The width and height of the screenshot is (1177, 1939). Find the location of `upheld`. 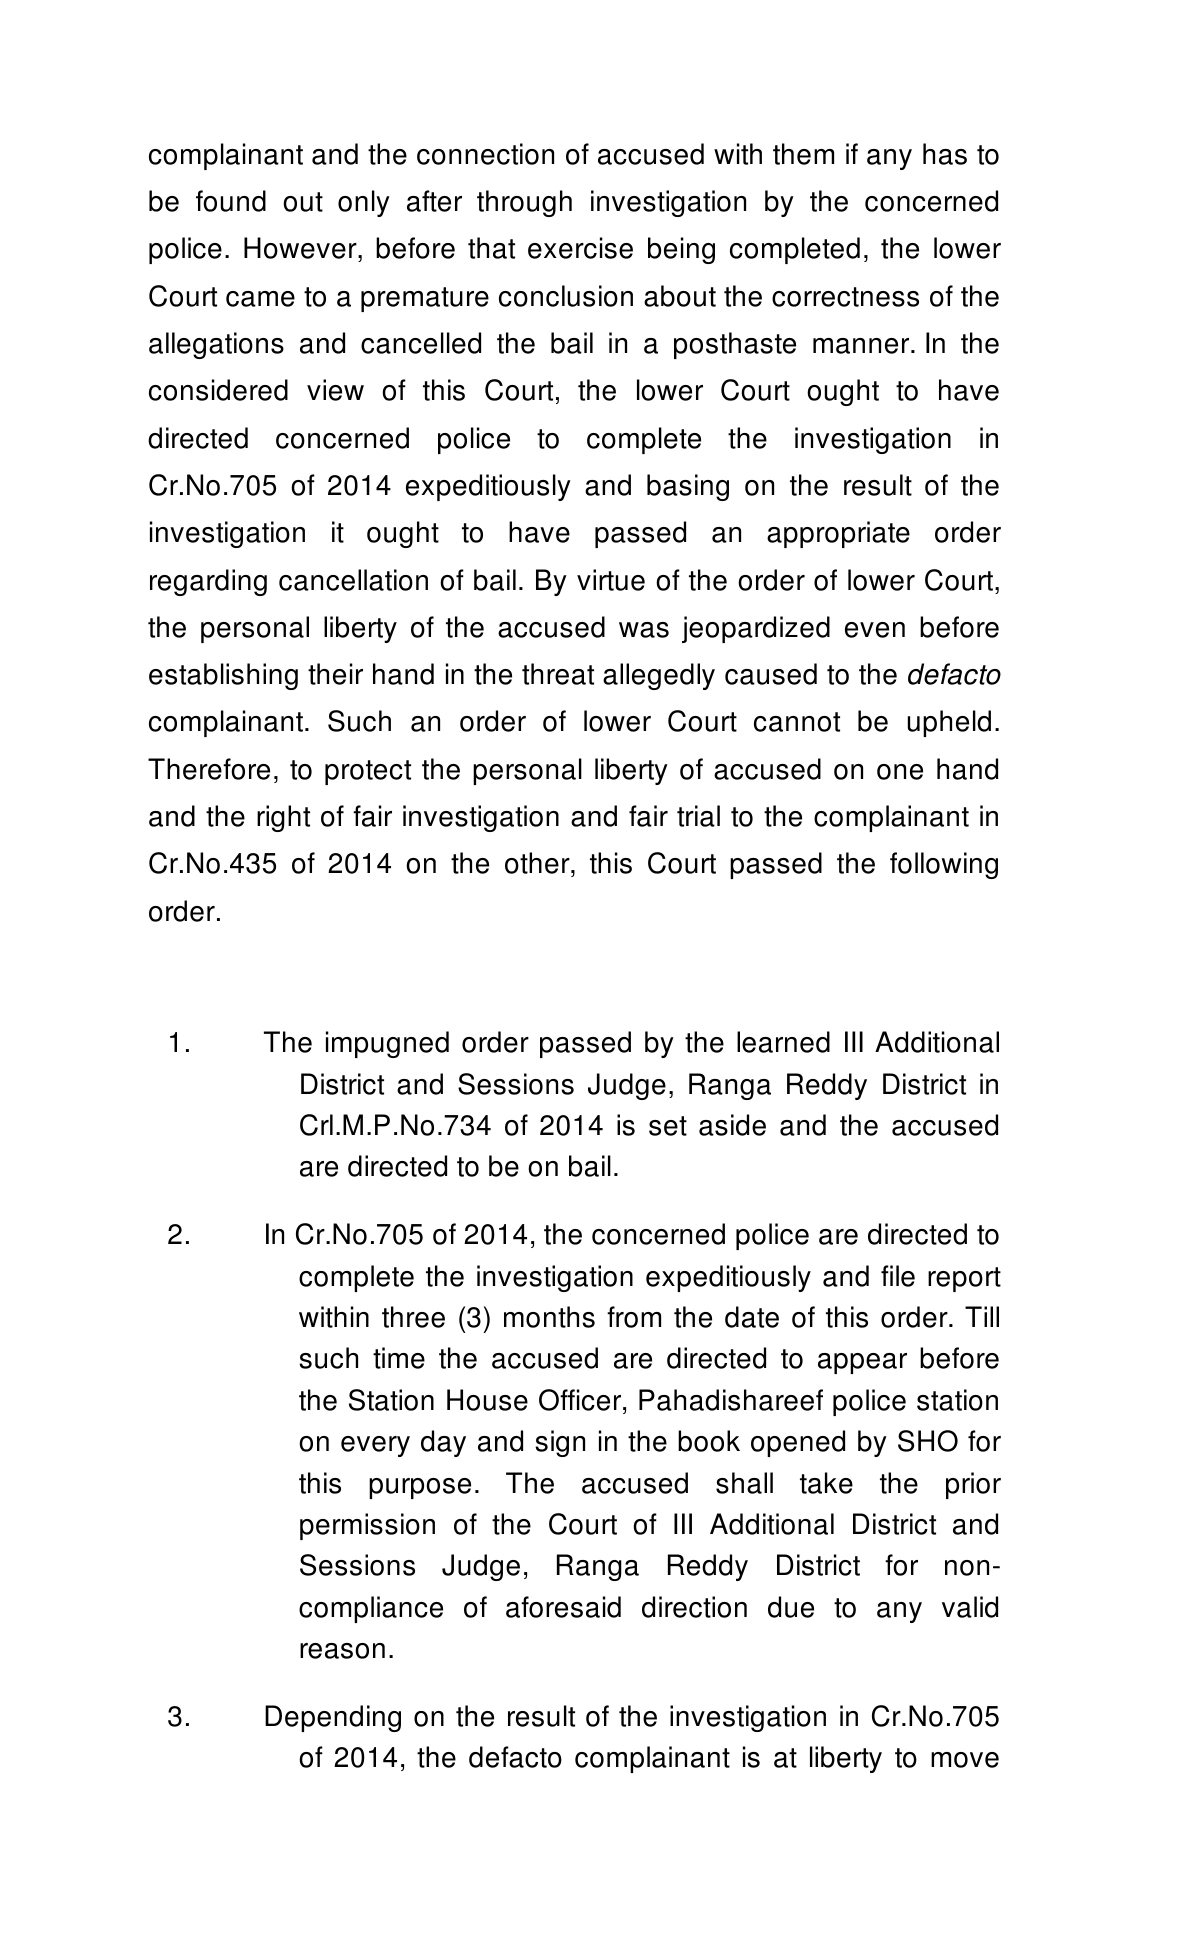

upheld is located at coordinates (949, 723).
